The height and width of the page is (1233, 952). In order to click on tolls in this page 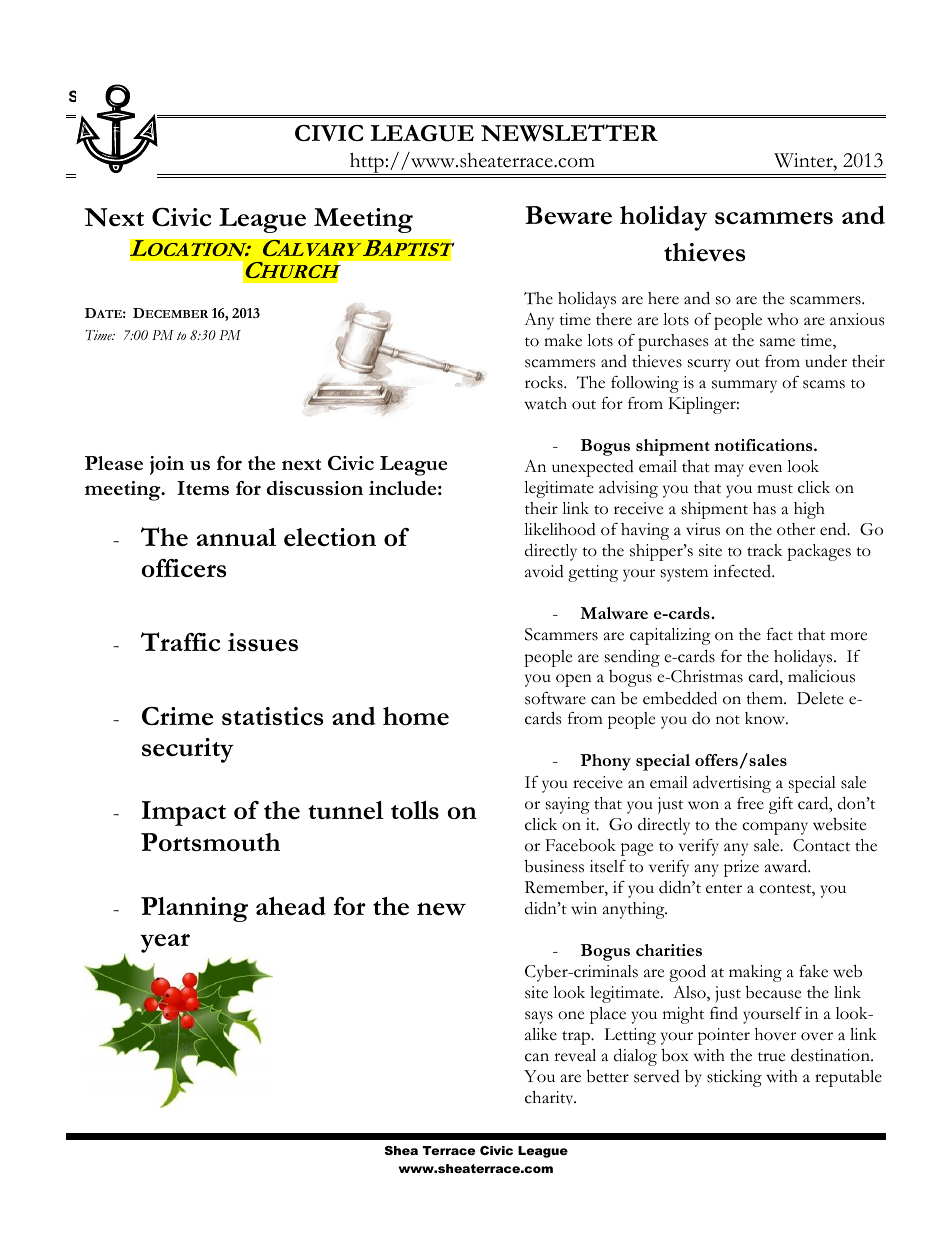, I will do `click(415, 810)`.
